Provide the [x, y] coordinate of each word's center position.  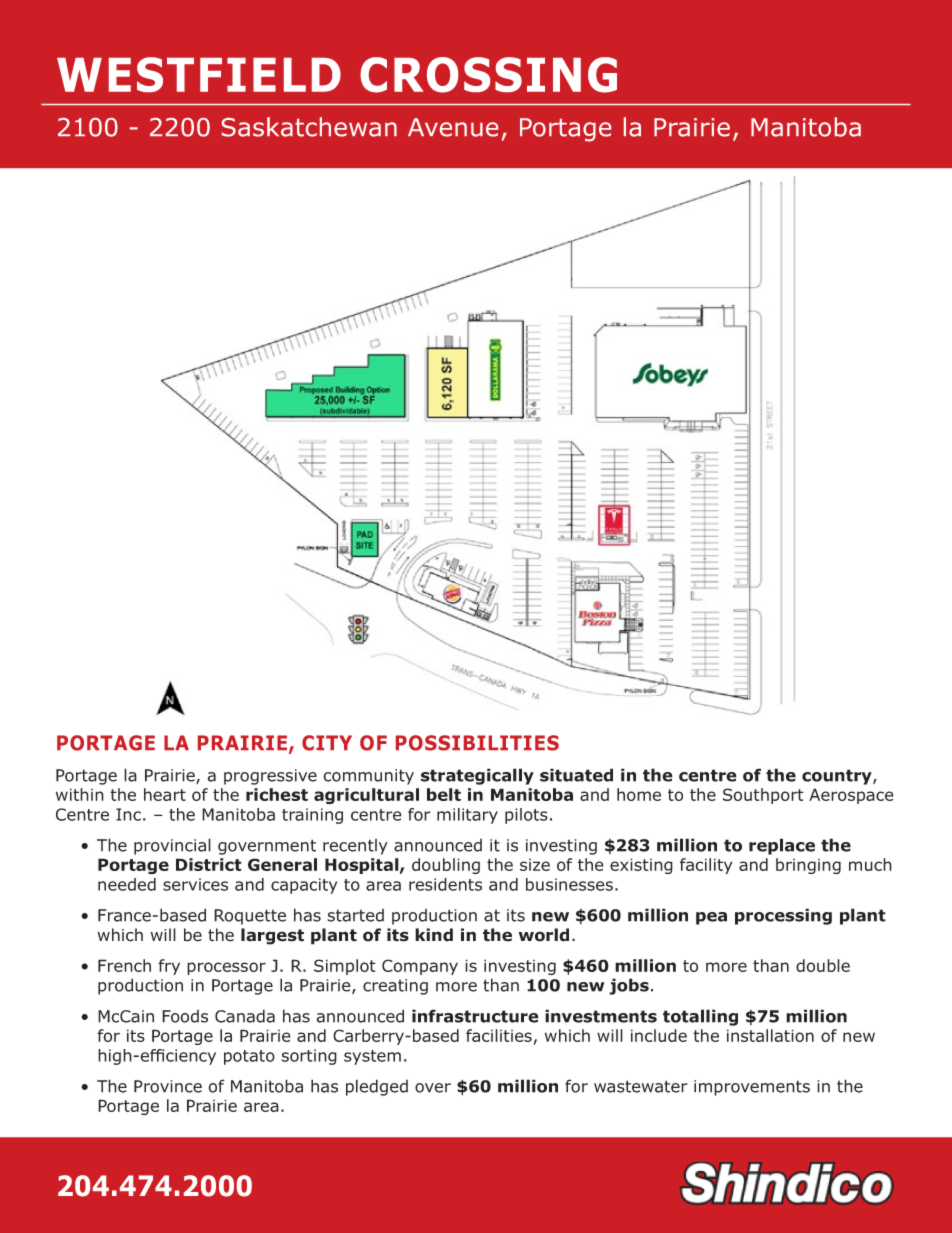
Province [168, 1086]
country [838, 777]
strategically [477, 776]
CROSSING [488, 75]
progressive [270, 777]
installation [770, 1035]
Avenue [453, 127]
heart [165, 794]
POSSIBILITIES [477, 743]
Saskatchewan [309, 127]
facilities [499, 1035]
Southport [763, 796]
